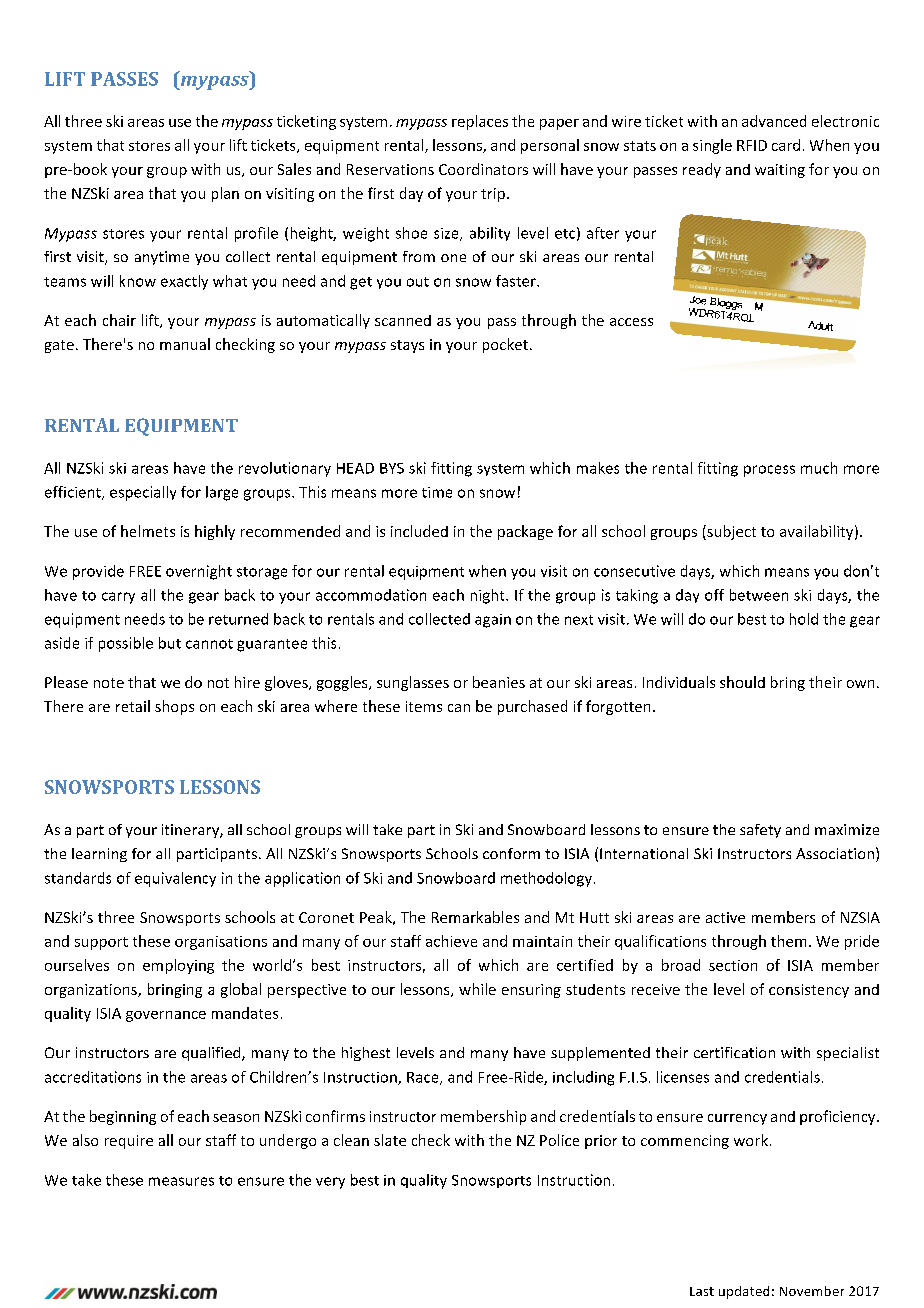  What do you see at coordinates (511, 853) in the image?
I see `conform` at bounding box center [511, 853].
